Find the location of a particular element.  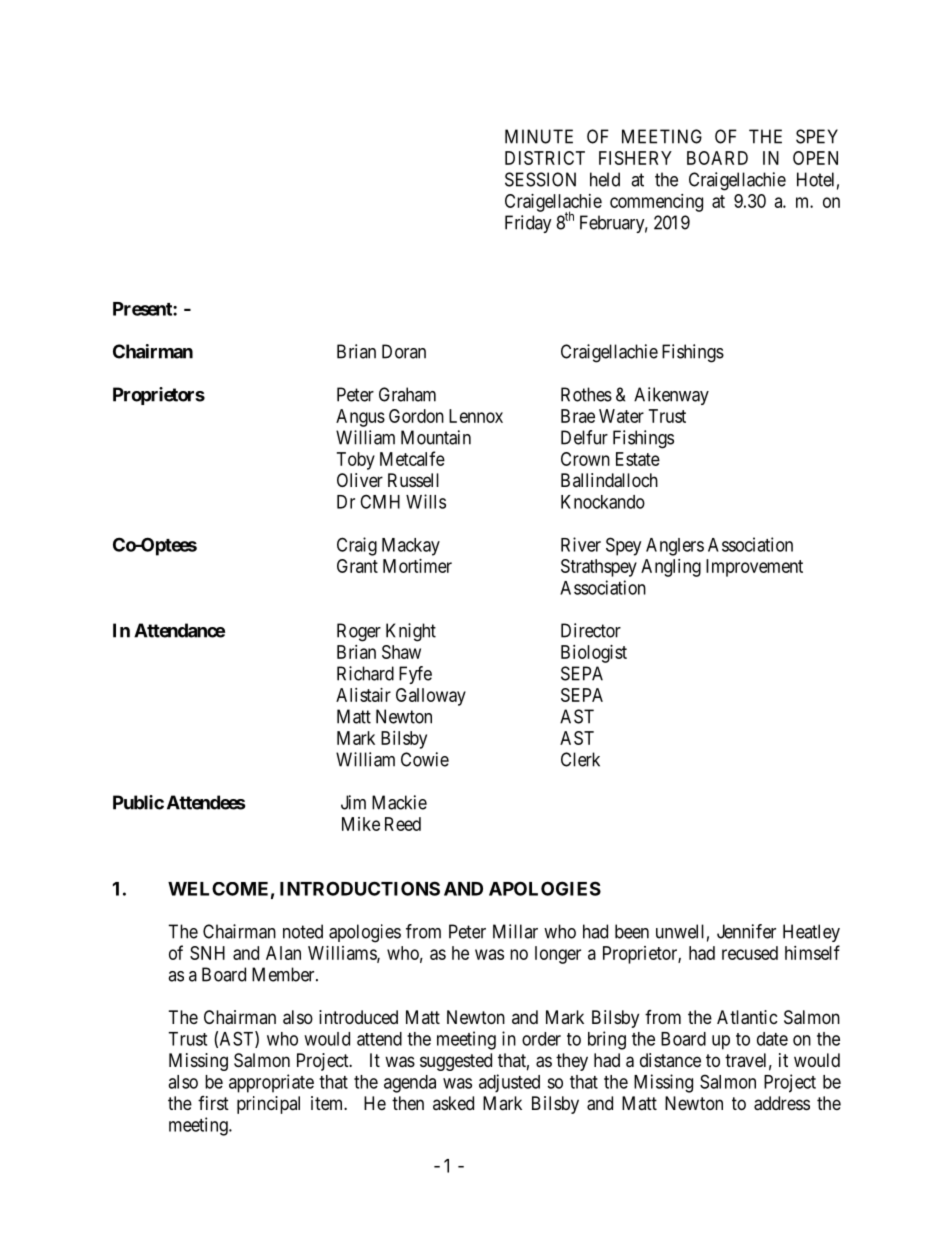

Improvement is located at coordinates (754, 568).
